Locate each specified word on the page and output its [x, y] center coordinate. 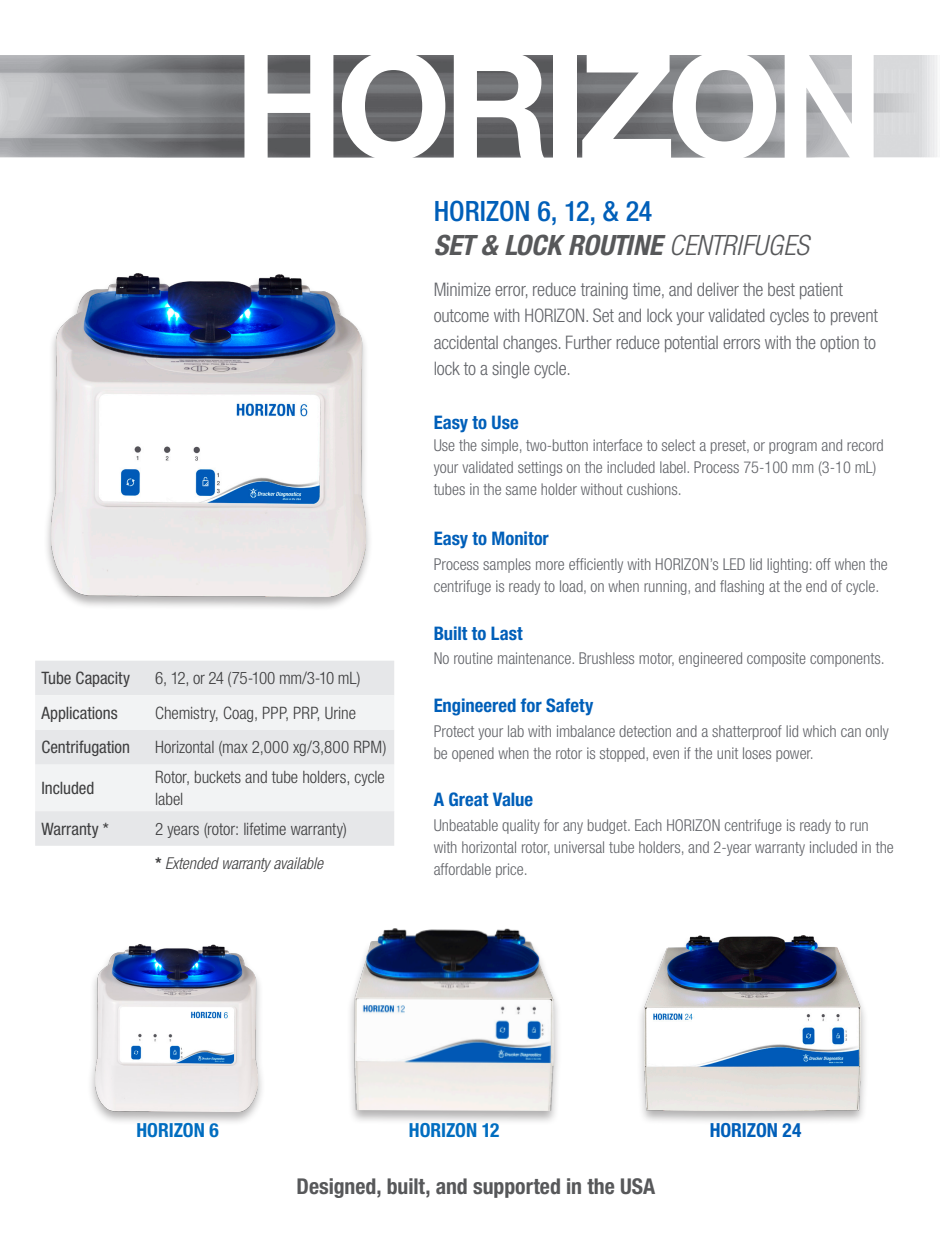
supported [516, 1188]
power [794, 756]
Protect [454, 731]
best [781, 289]
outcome [461, 315]
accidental [466, 342]
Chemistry [187, 714]
